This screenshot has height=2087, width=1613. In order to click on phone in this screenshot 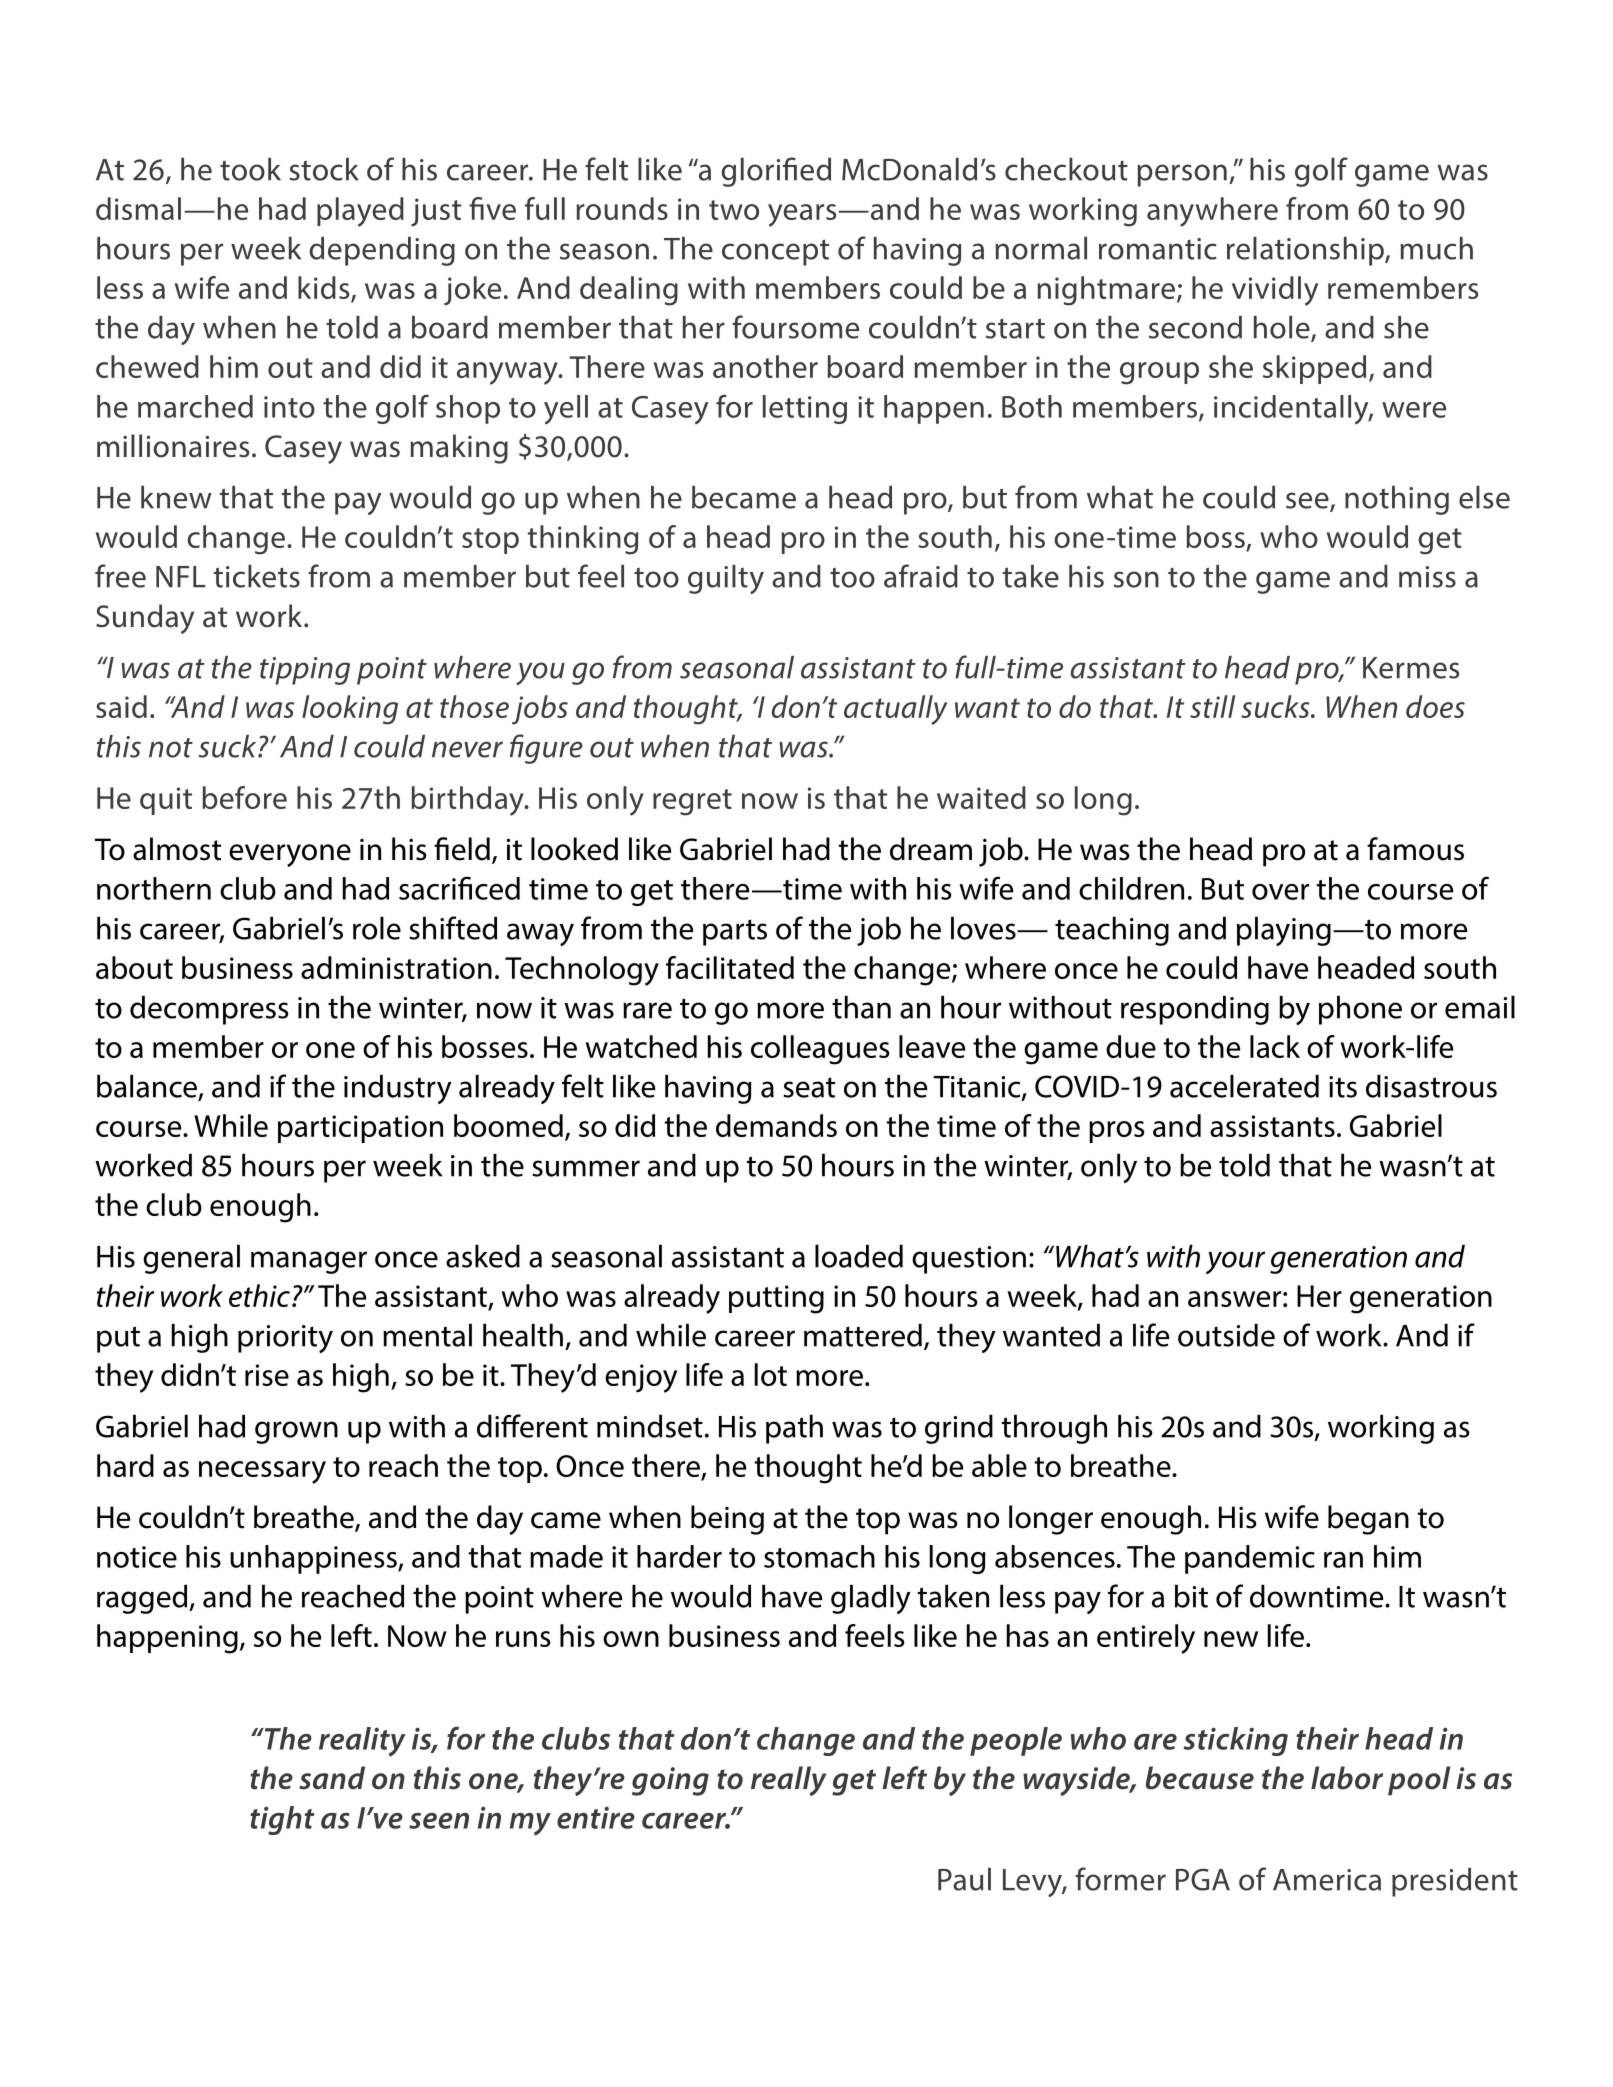, I will do `click(1360, 1010)`.
